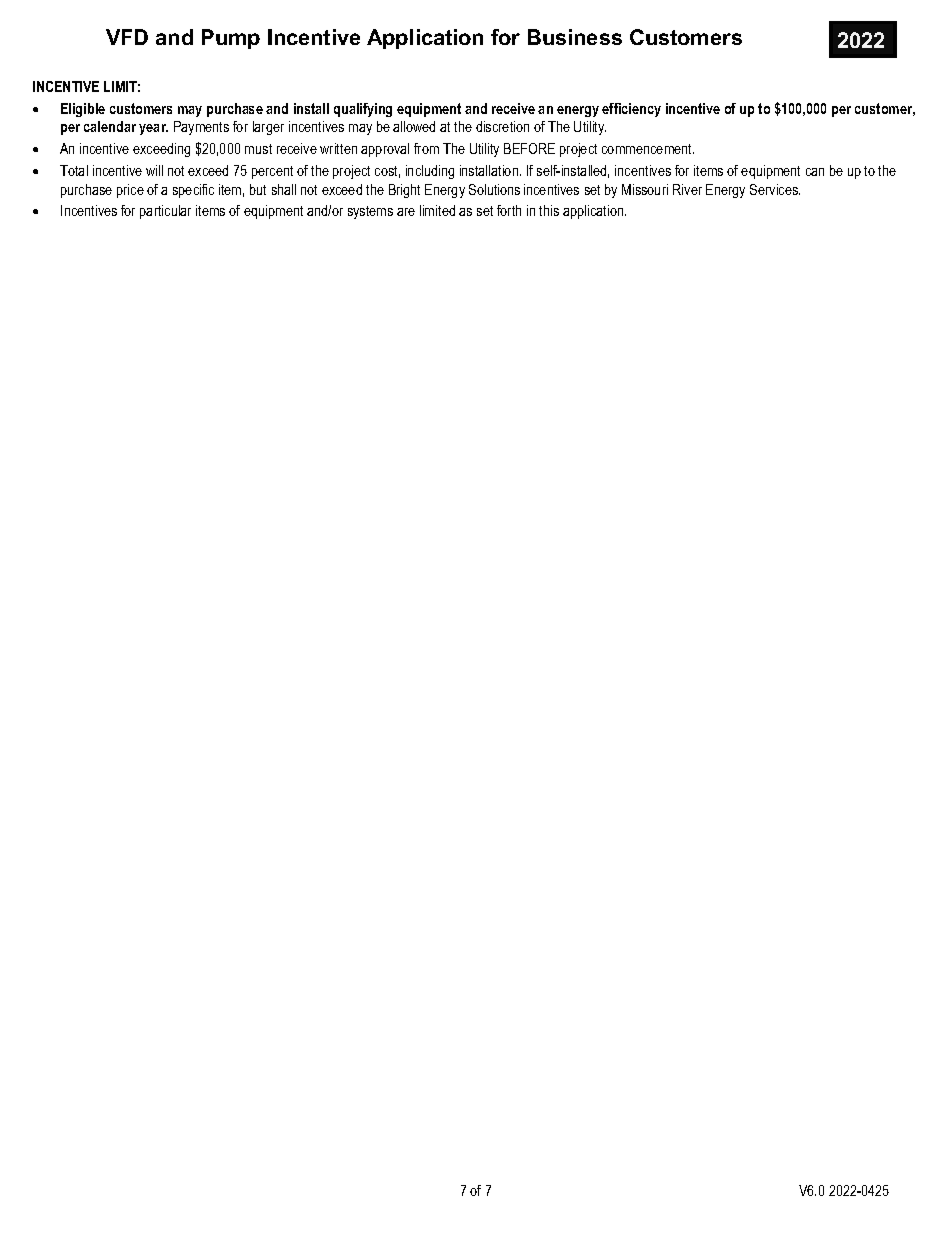  What do you see at coordinates (426, 148) in the screenshot?
I see `from` at bounding box center [426, 148].
